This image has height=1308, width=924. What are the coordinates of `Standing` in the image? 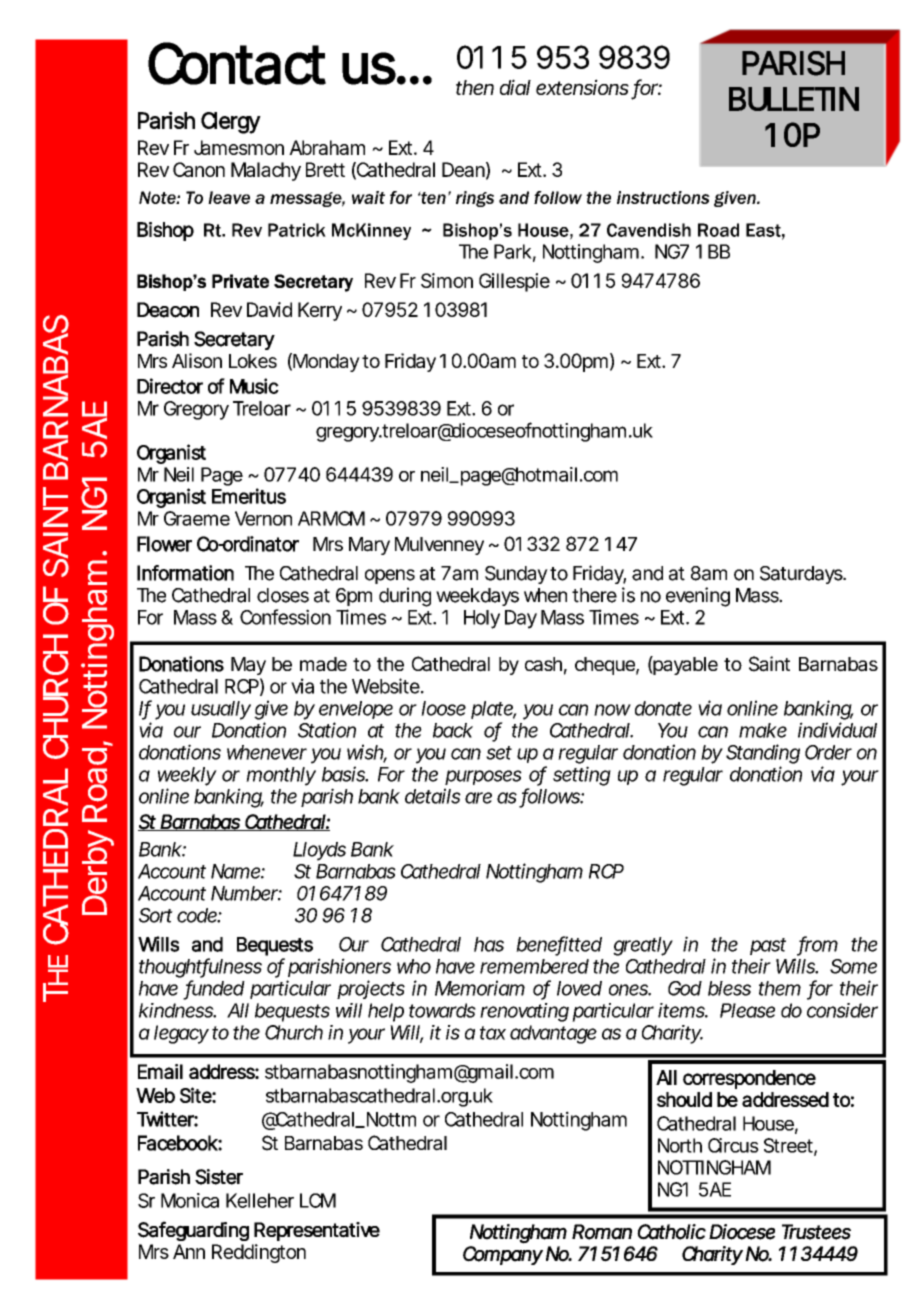 It's located at (763, 754).
